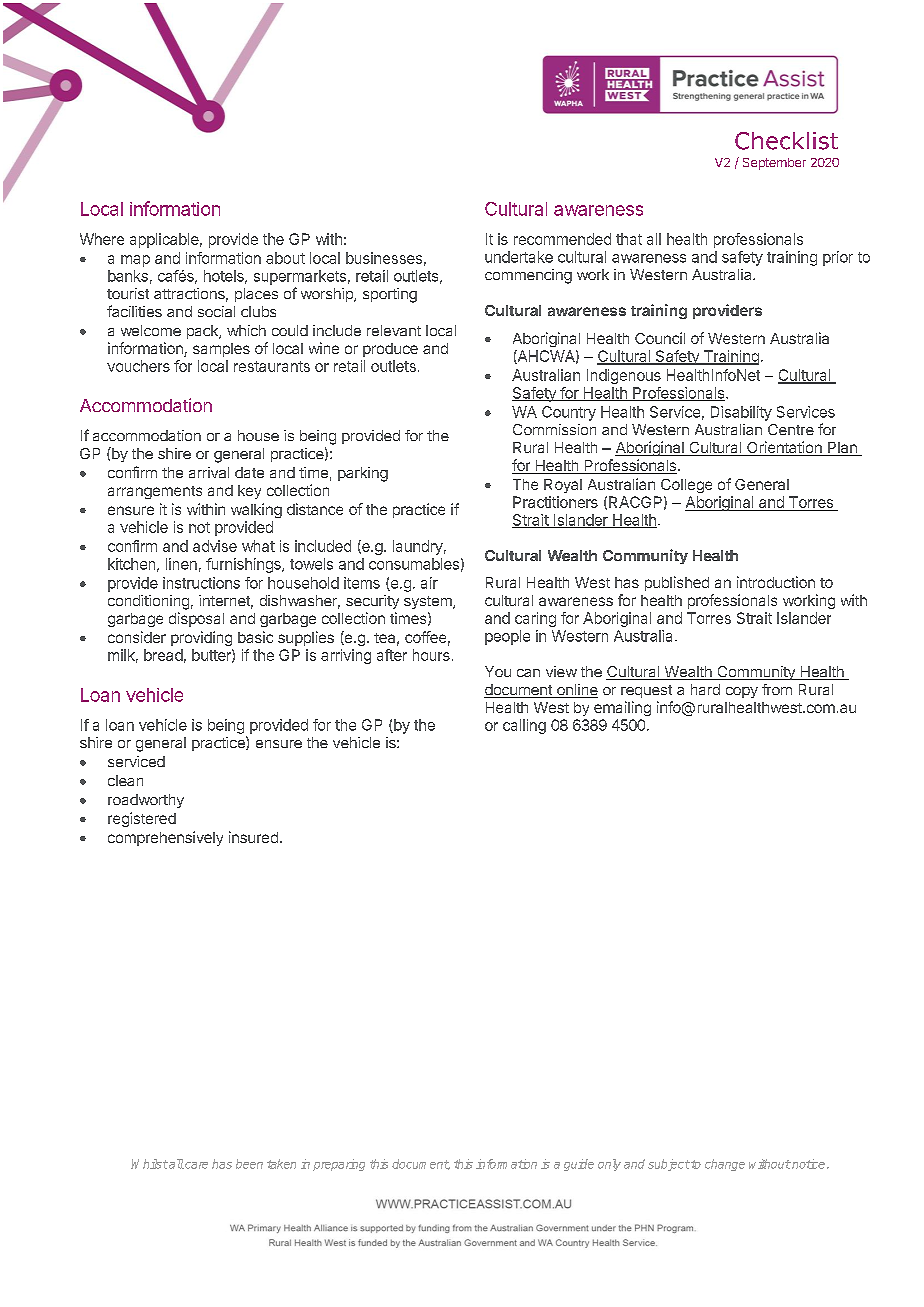  Describe the element at coordinates (725, 1165) in the screenshot. I see `change` at that location.
